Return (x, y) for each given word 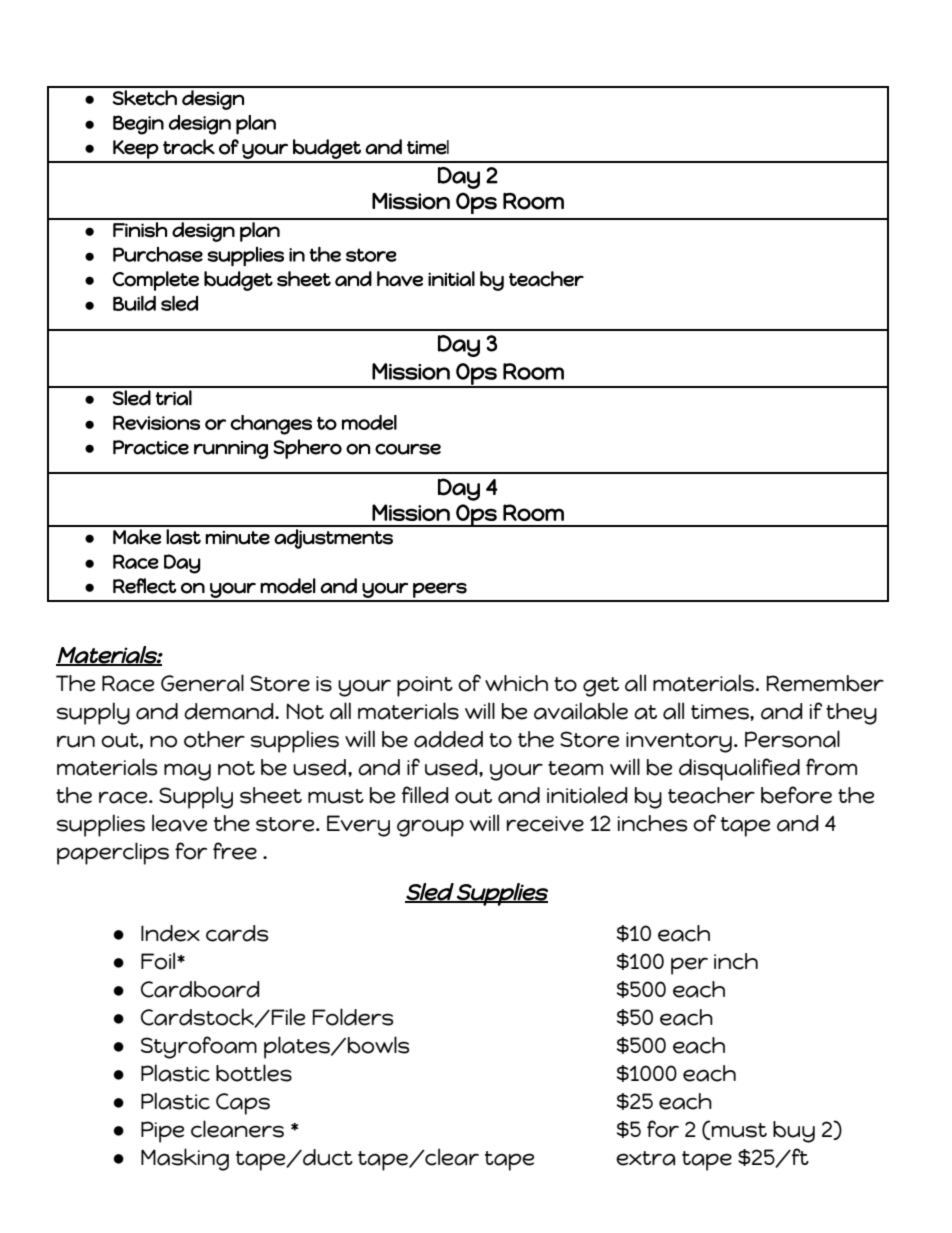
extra (645, 1158)
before (796, 795)
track (189, 147)
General (202, 683)
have (400, 279)
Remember (825, 683)
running (231, 450)
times (721, 712)
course (408, 449)
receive (545, 824)
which (516, 683)
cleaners (237, 1129)
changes (271, 425)
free (235, 851)
